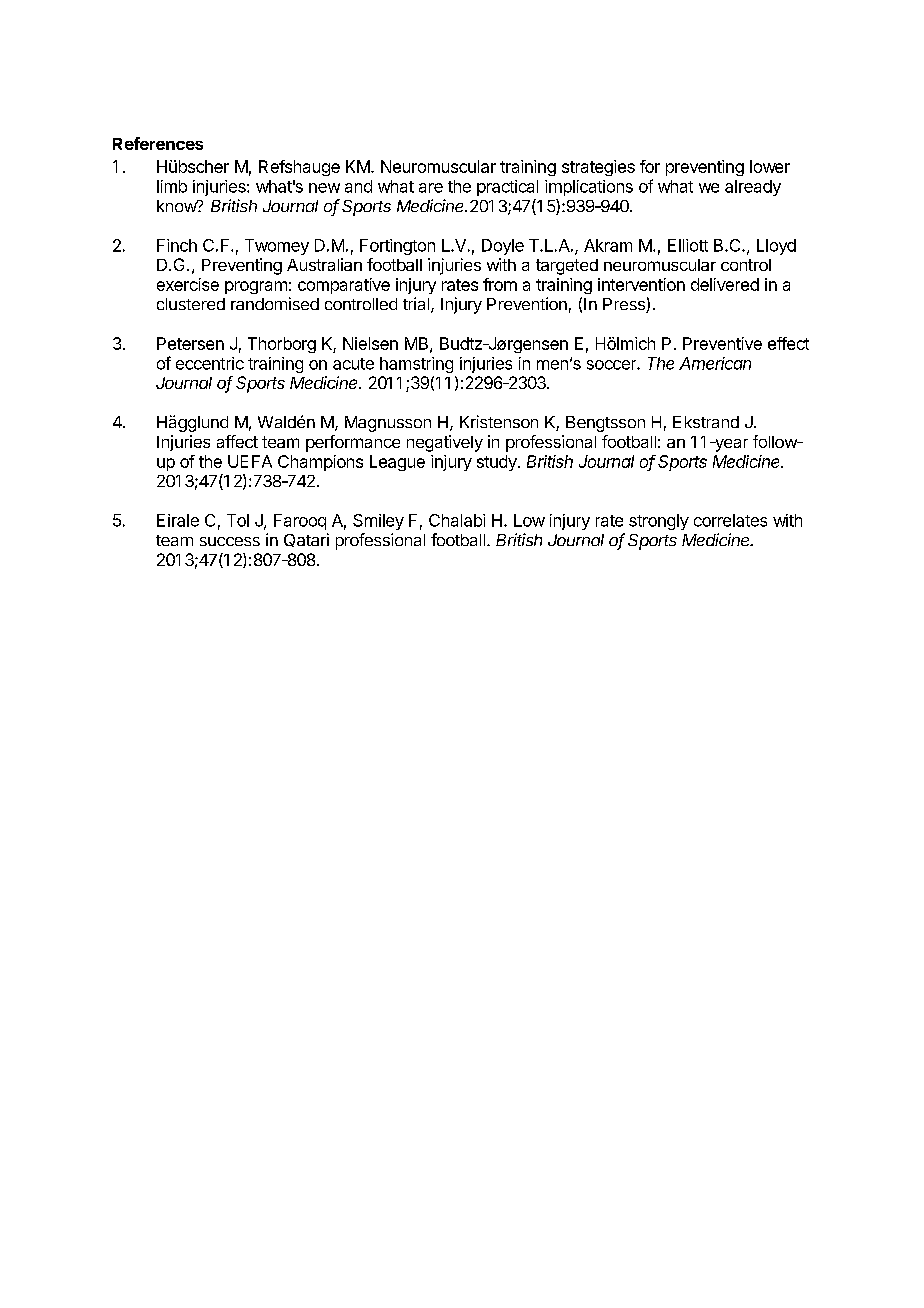 The width and height of the page is (924, 1308). What do you see at coordinates (158, 143) in the page?
I see `References` at bounding box center [158, 143].
